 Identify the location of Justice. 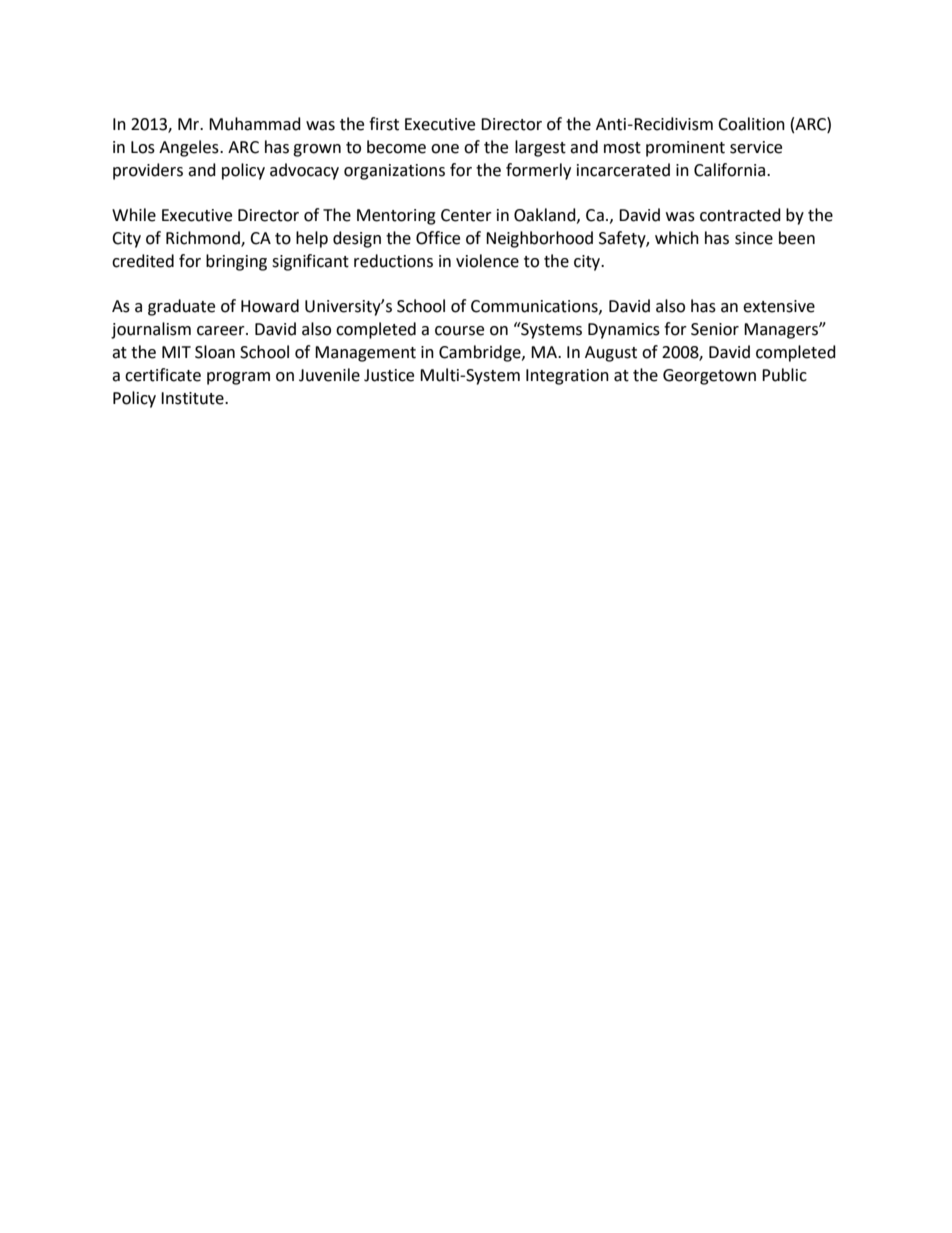
(389, 375).
